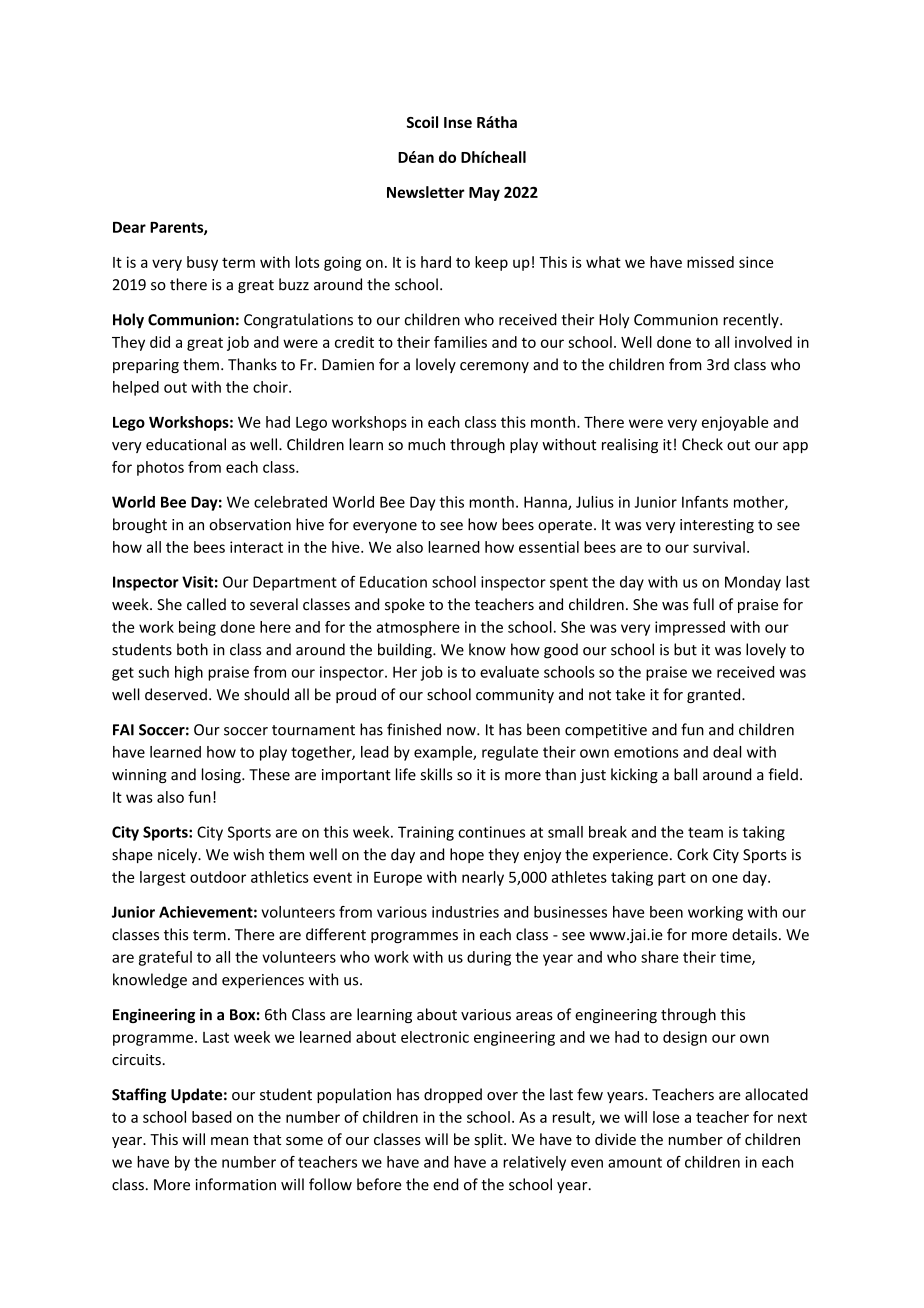 The image size is (924, 1308). I want to click on high, so click(189, 673).
